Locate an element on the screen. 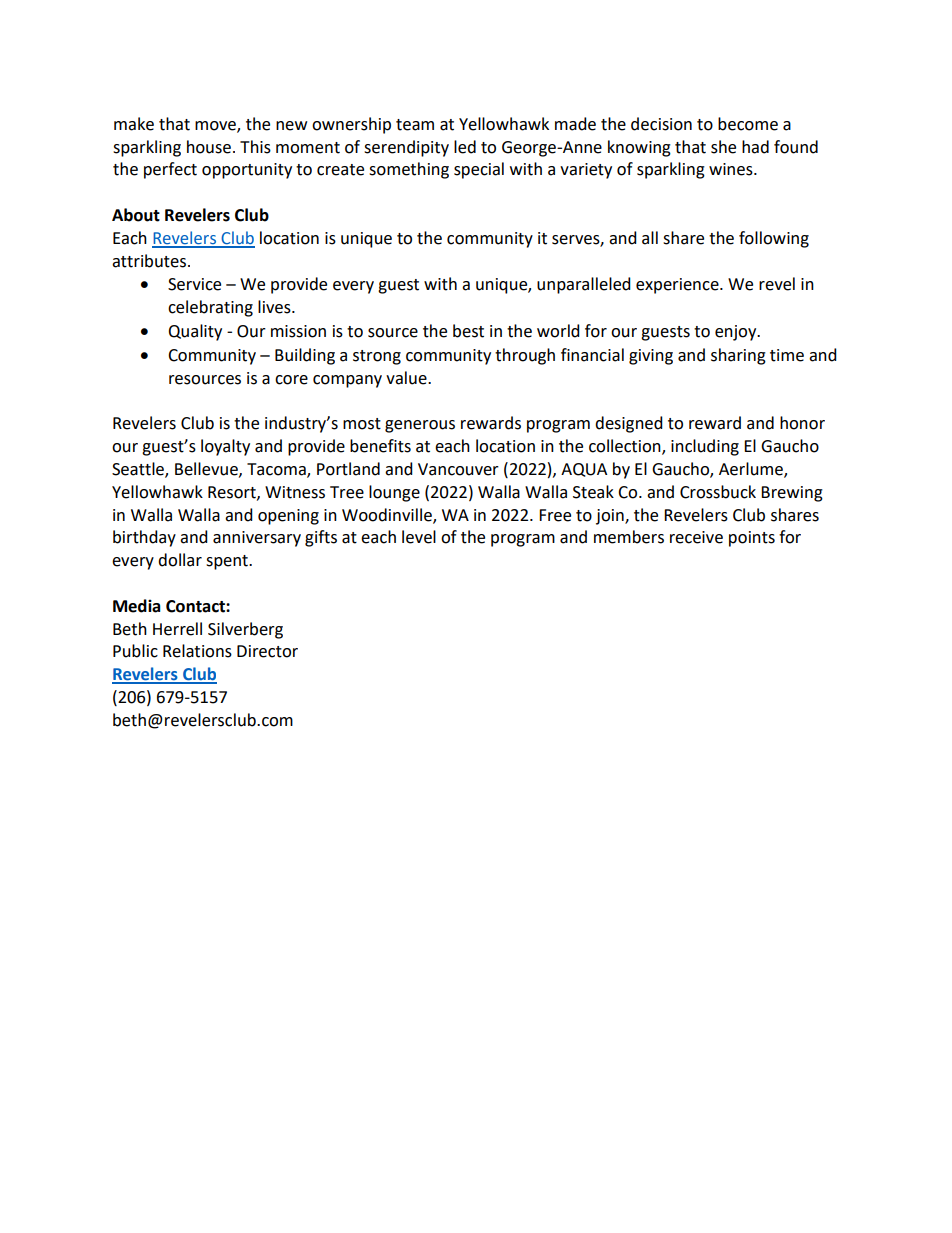 Image resolution: width=952 pixels, height=1233 pixels. value is located at coordinates (407, 378).
